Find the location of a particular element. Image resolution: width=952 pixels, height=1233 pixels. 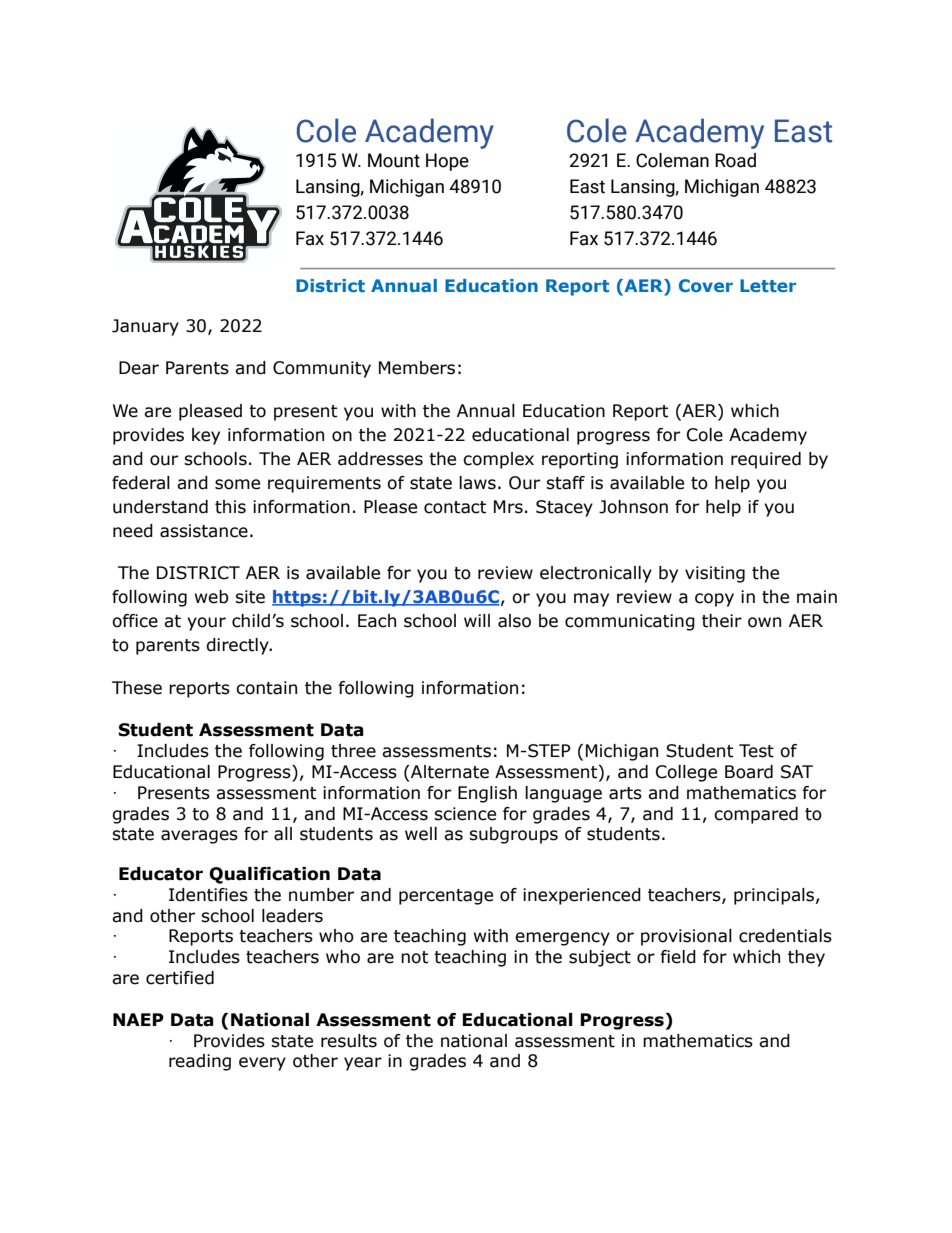

their is located at coordinates (722, 621).
